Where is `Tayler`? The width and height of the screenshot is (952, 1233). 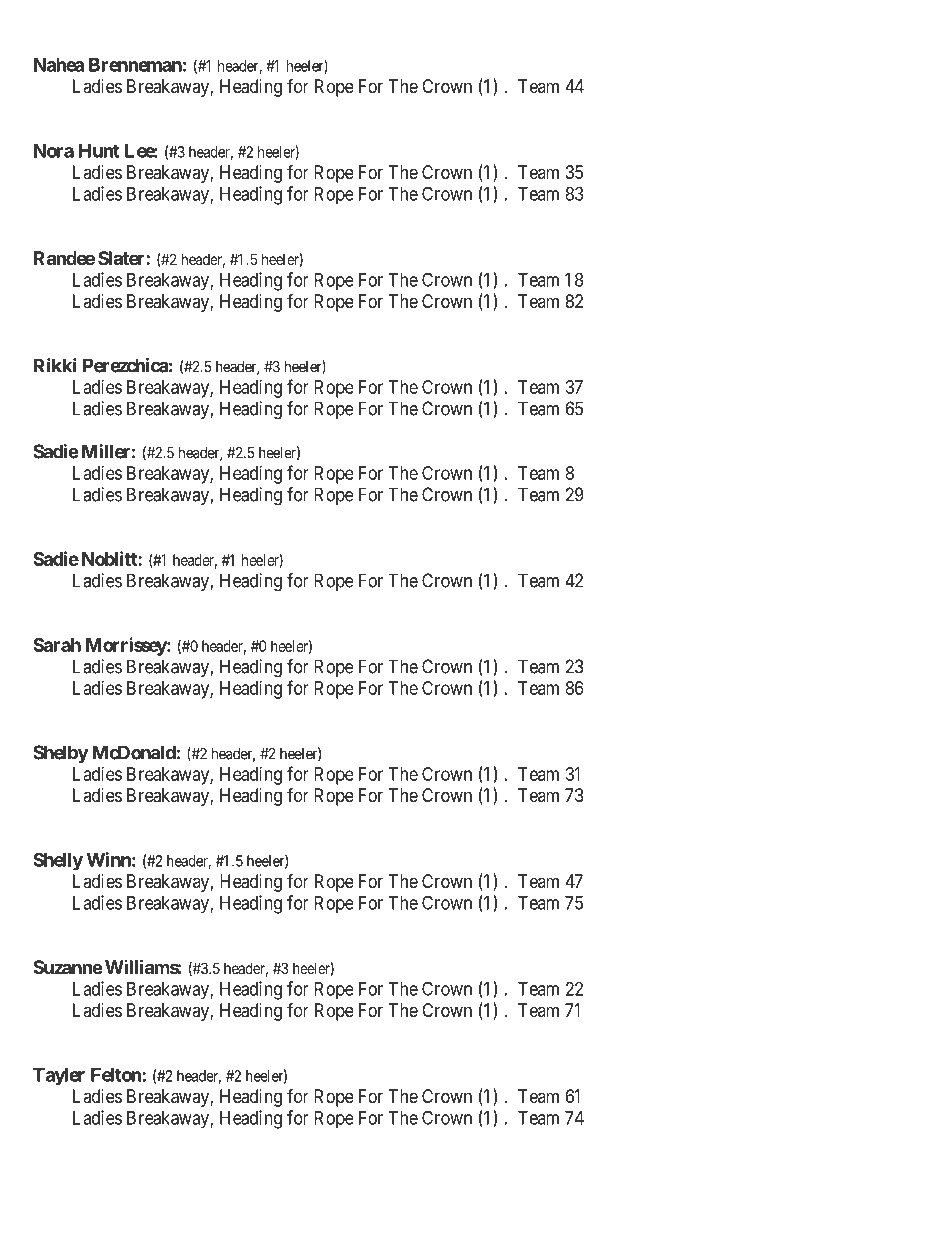
Tayler is located at coordinates (59, 1076).
